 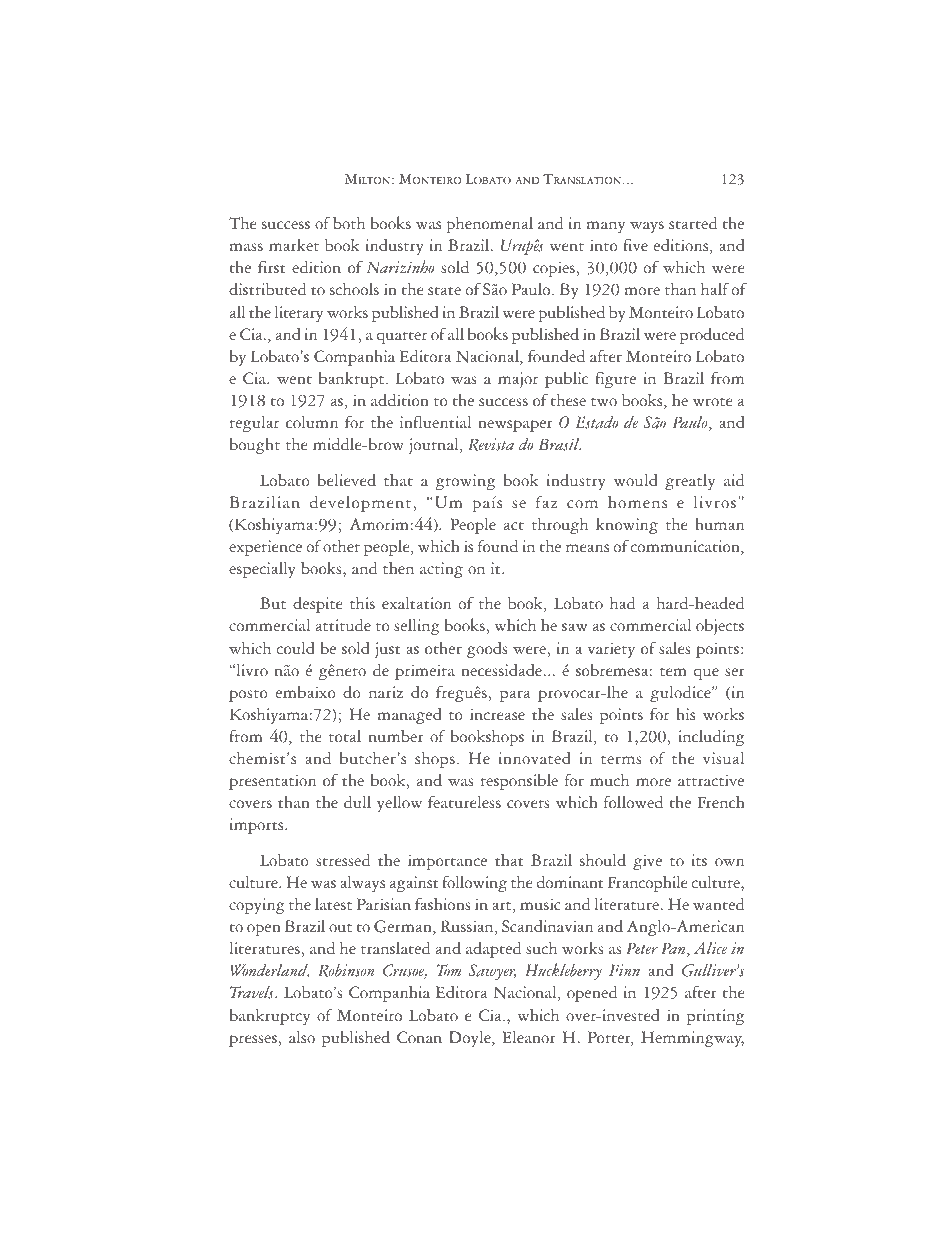 What do you see at coordinates (471, 1038) in the screenshot?
I see `Doyle` at bounding box center [471, 1038].
